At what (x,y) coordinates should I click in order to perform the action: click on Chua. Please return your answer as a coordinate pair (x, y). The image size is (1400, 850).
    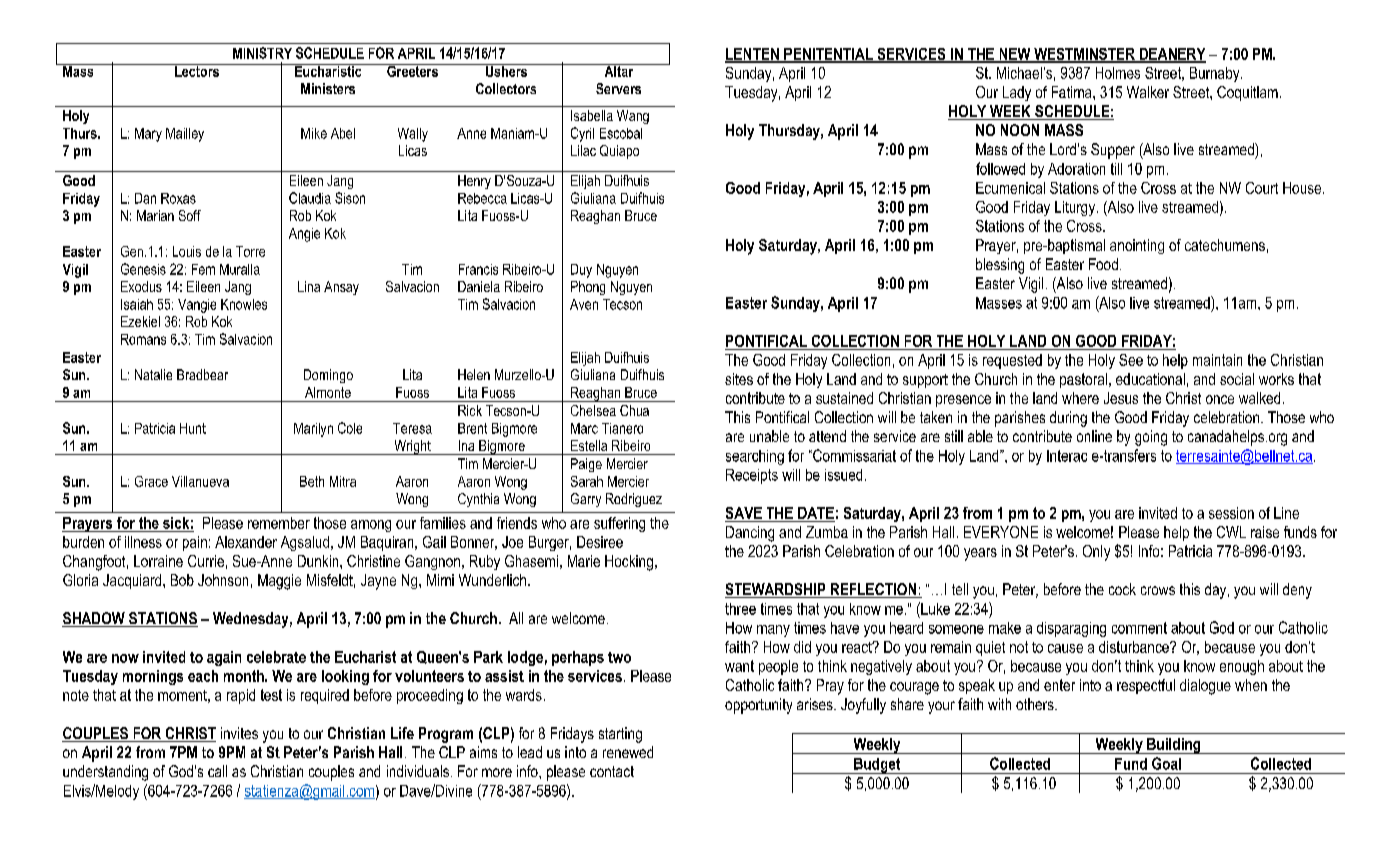
    Looking at the image, I should click on (634, 410).
